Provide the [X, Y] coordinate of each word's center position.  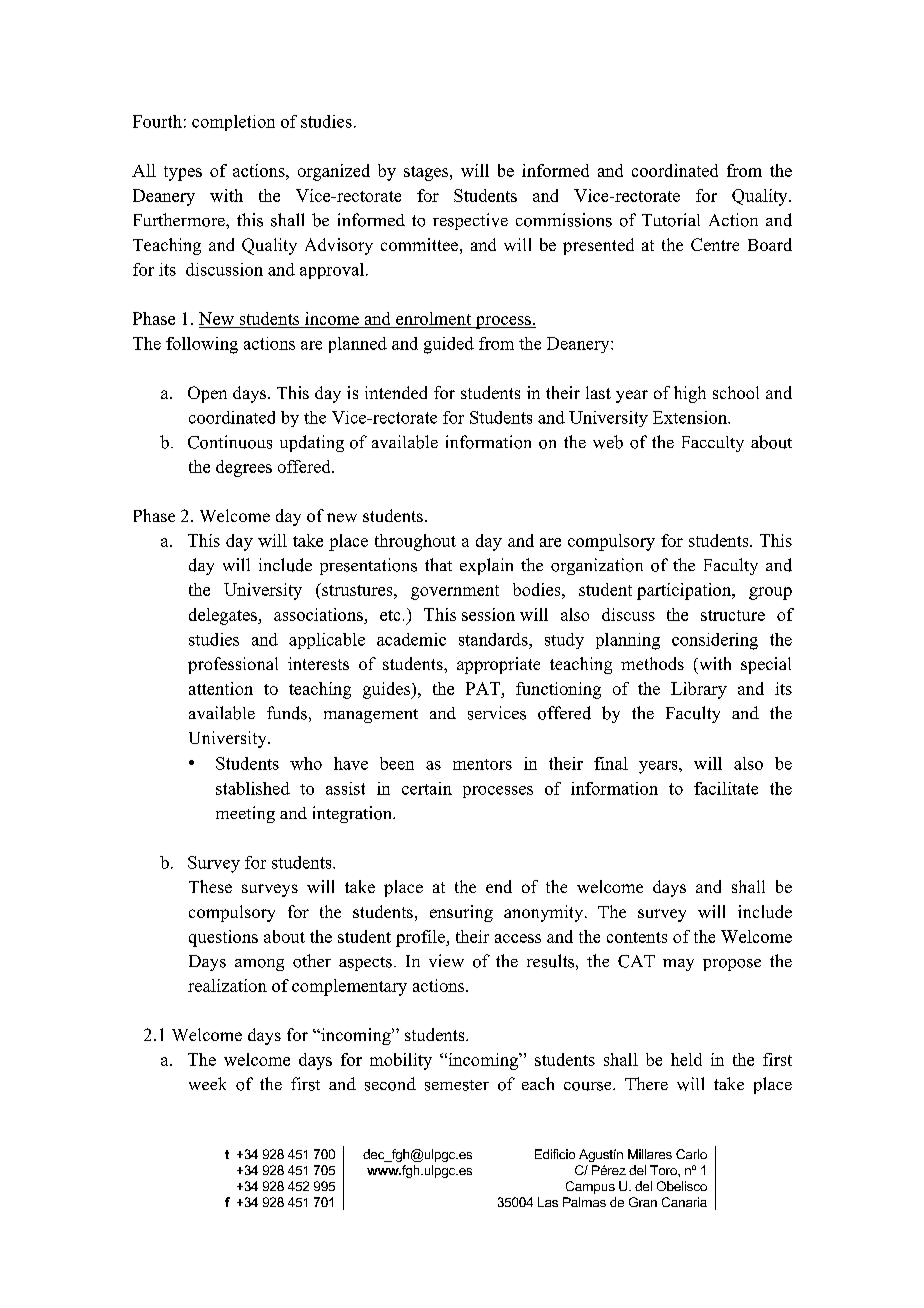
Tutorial [671, 220]
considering [715, 641]
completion [233, 123]
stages [427, 173]
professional [233, 665]
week [207, 1083]
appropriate [498, 665]
